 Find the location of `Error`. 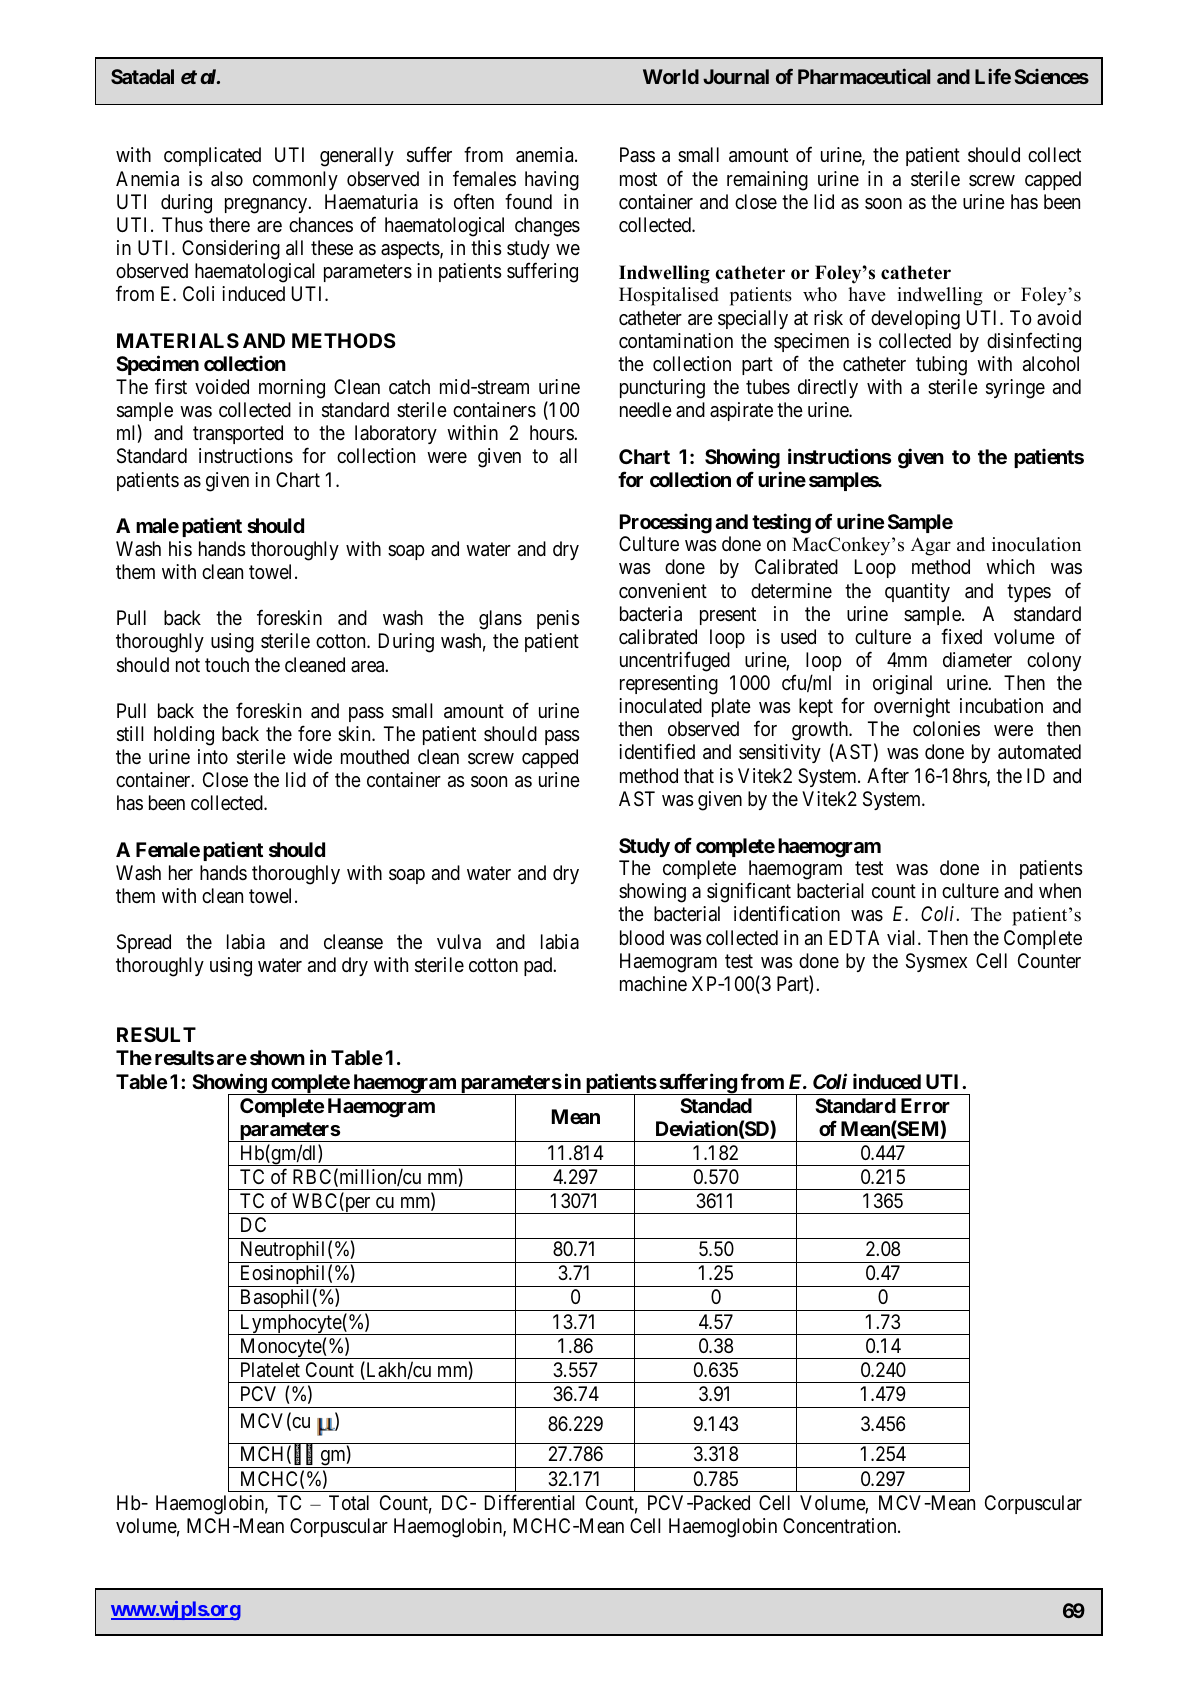

Error is located at coordinates (925, 1105).
